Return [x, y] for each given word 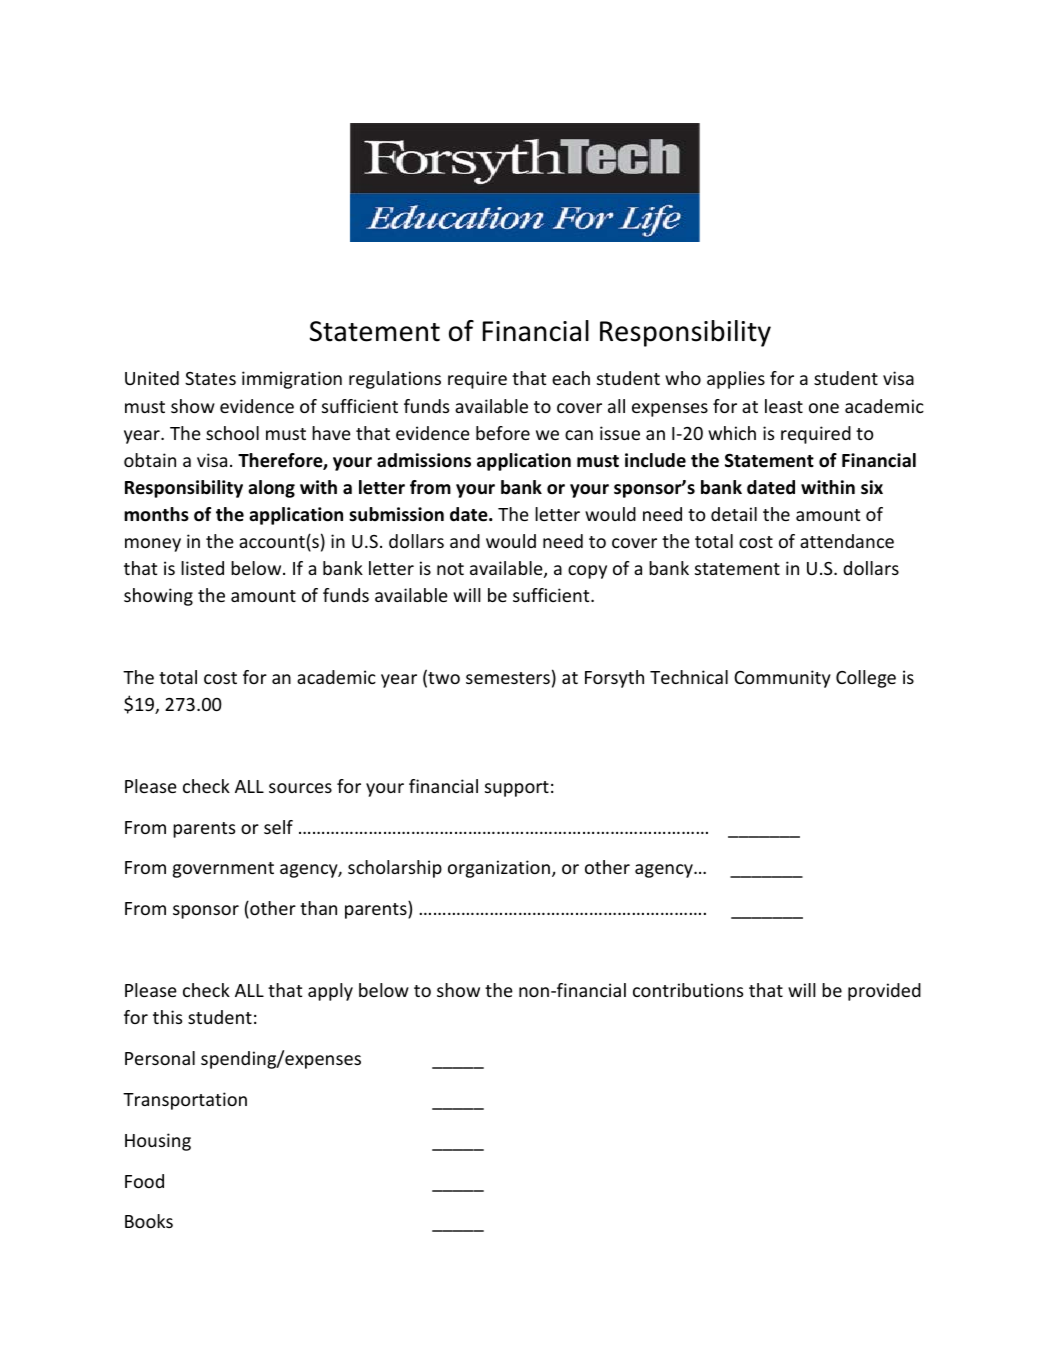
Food [144, 1181]
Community [782, 679]
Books [149, 1221]
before [503, 433]
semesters [508, 678]
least [784, 406]
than [318, 908]
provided [884, 992]
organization [499, 869]
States [210, 378]
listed [202, 568]
